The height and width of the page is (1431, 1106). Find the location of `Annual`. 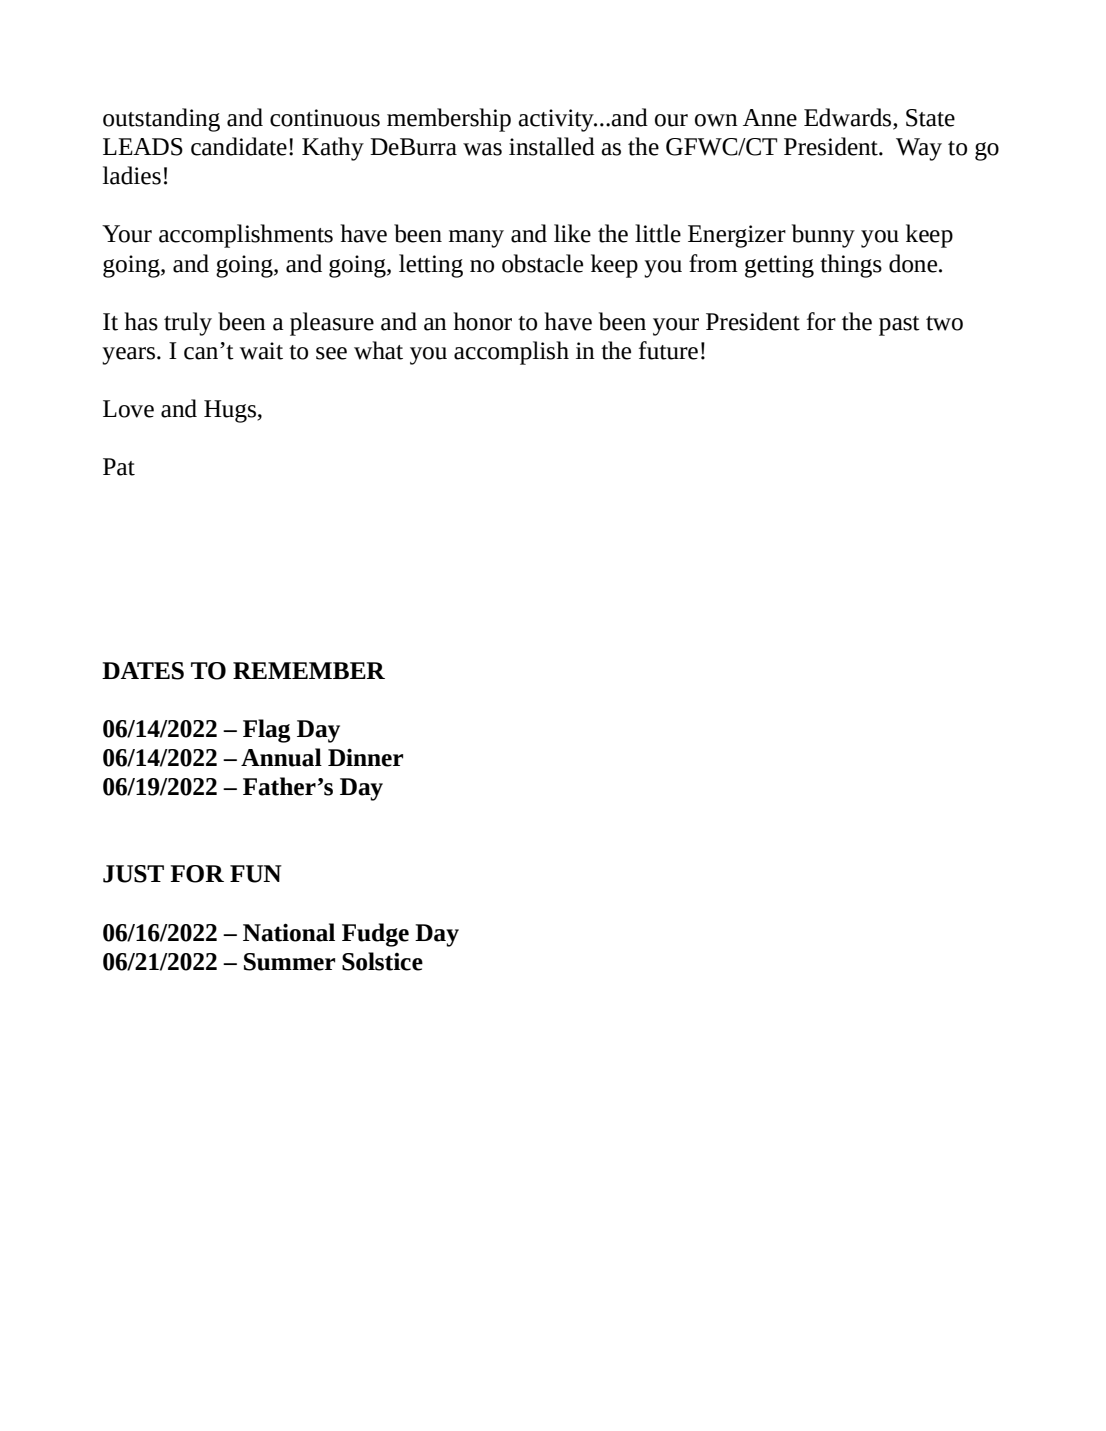

Annual is located at coordinates (281, 757).
